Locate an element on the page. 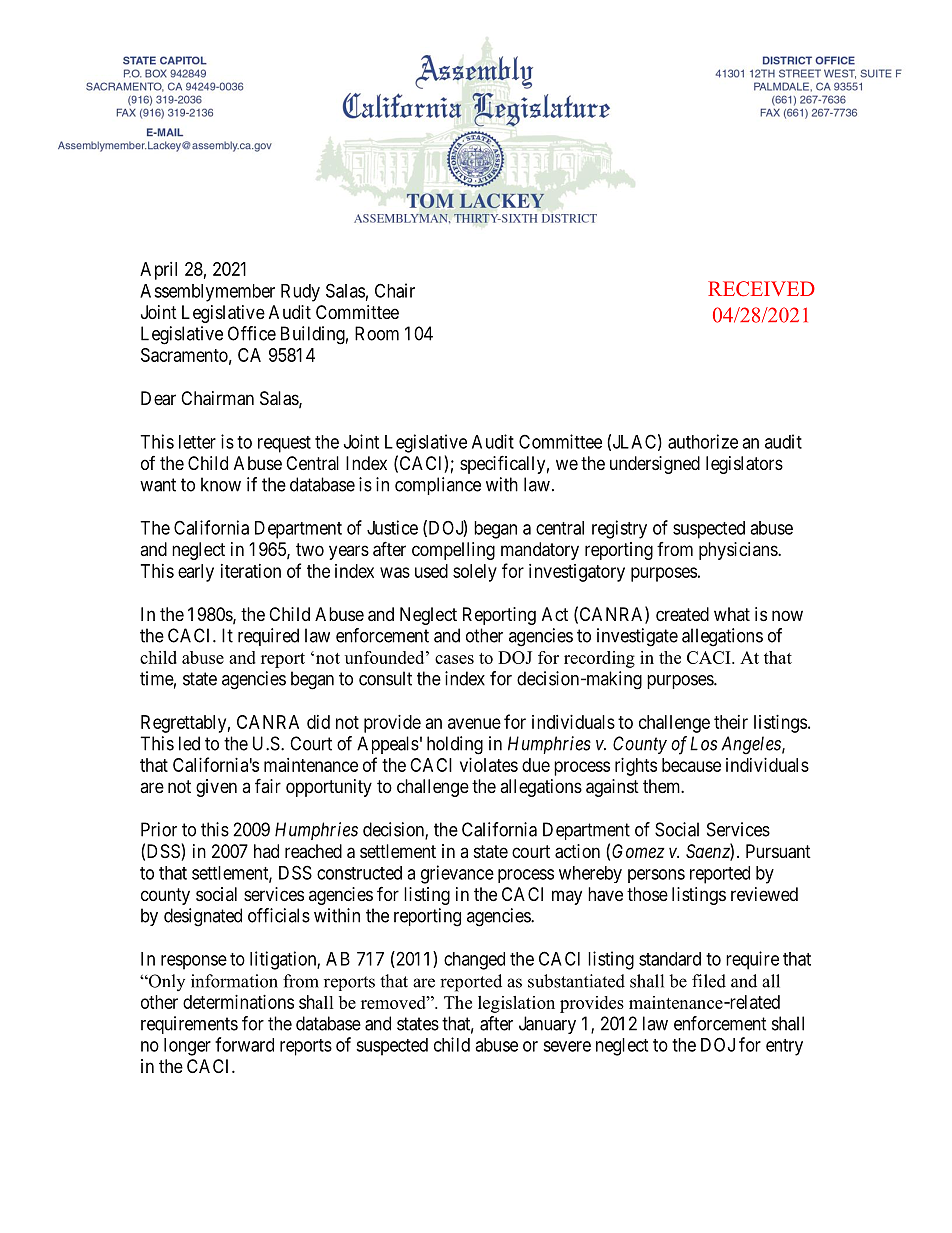 This page has height=1233, width=952. Room is located at coordinates (377, 333).
